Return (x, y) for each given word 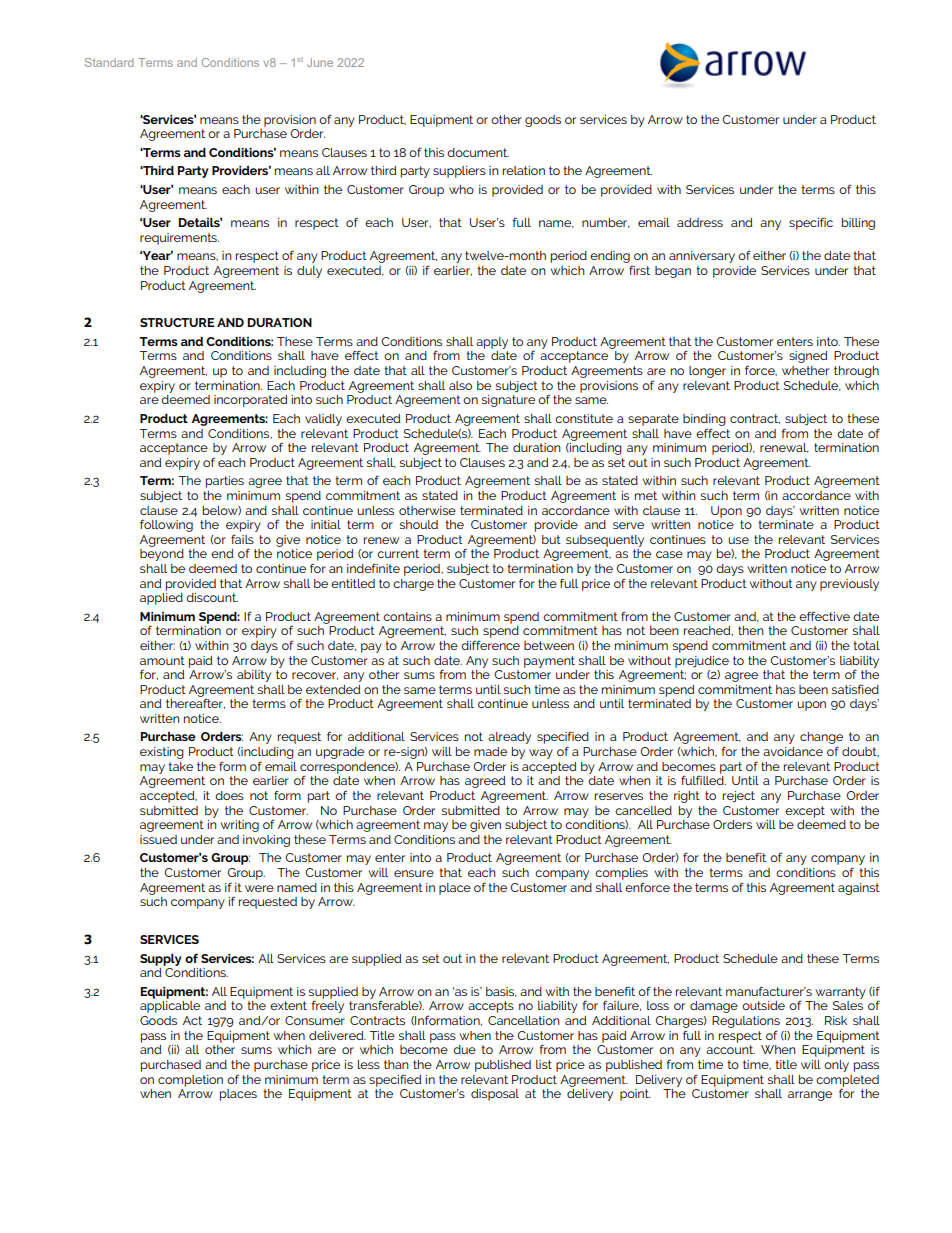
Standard (109, 62)
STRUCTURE (177, 322)
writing (239, 826)
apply (492, 343)
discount (212, 597)
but (551, 539)
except (805, 812)
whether (805, 370)
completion (190, 1081)
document (478, 152)
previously (849, 585)
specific (811, 223)
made (490, 751)
